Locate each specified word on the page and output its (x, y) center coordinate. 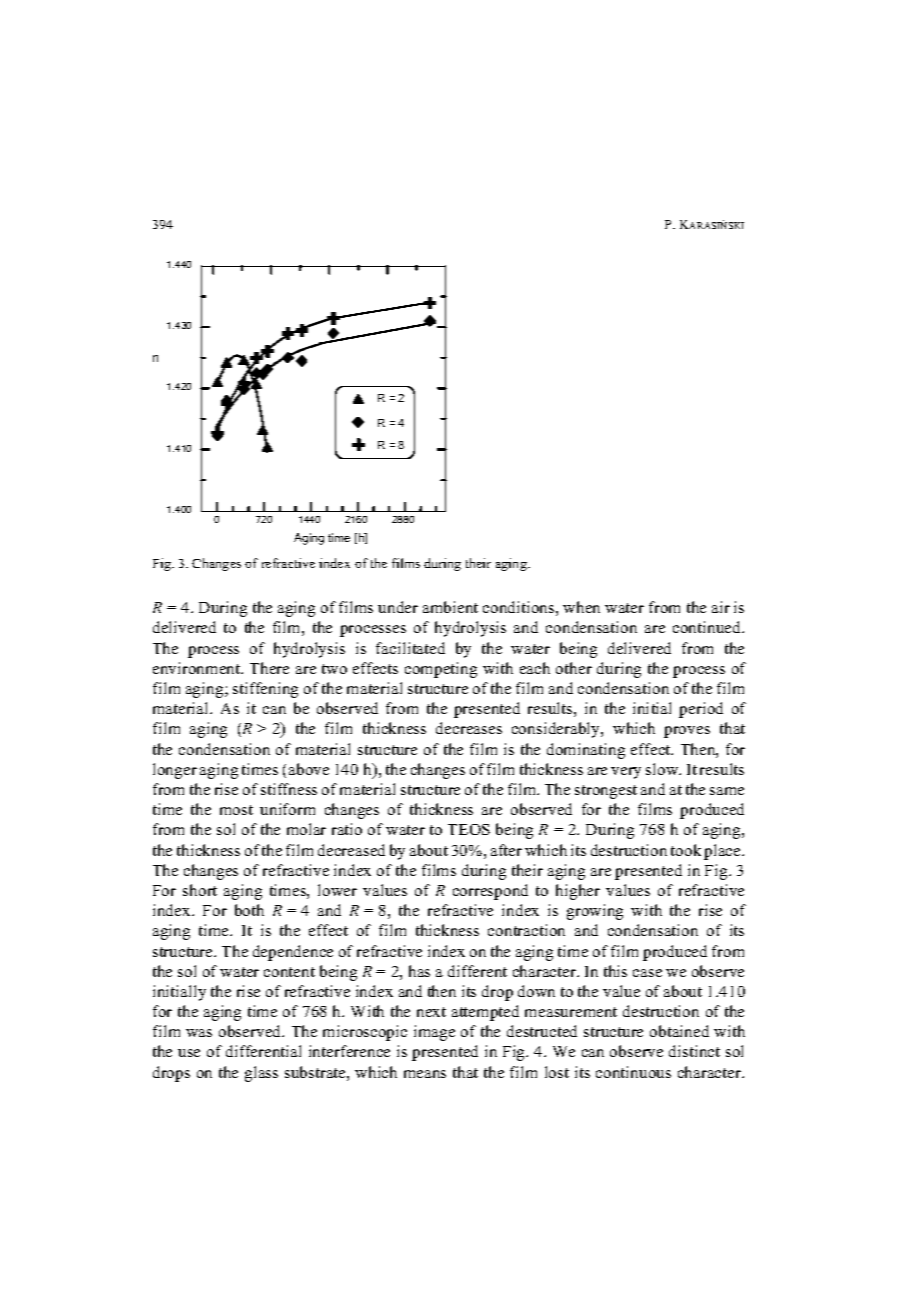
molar (306, 829)
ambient (450, 607)
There (269, 668)
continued (708, 627)
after (506, 850)
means (425, 1074)
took (686, 850)
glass (261, 1074)
